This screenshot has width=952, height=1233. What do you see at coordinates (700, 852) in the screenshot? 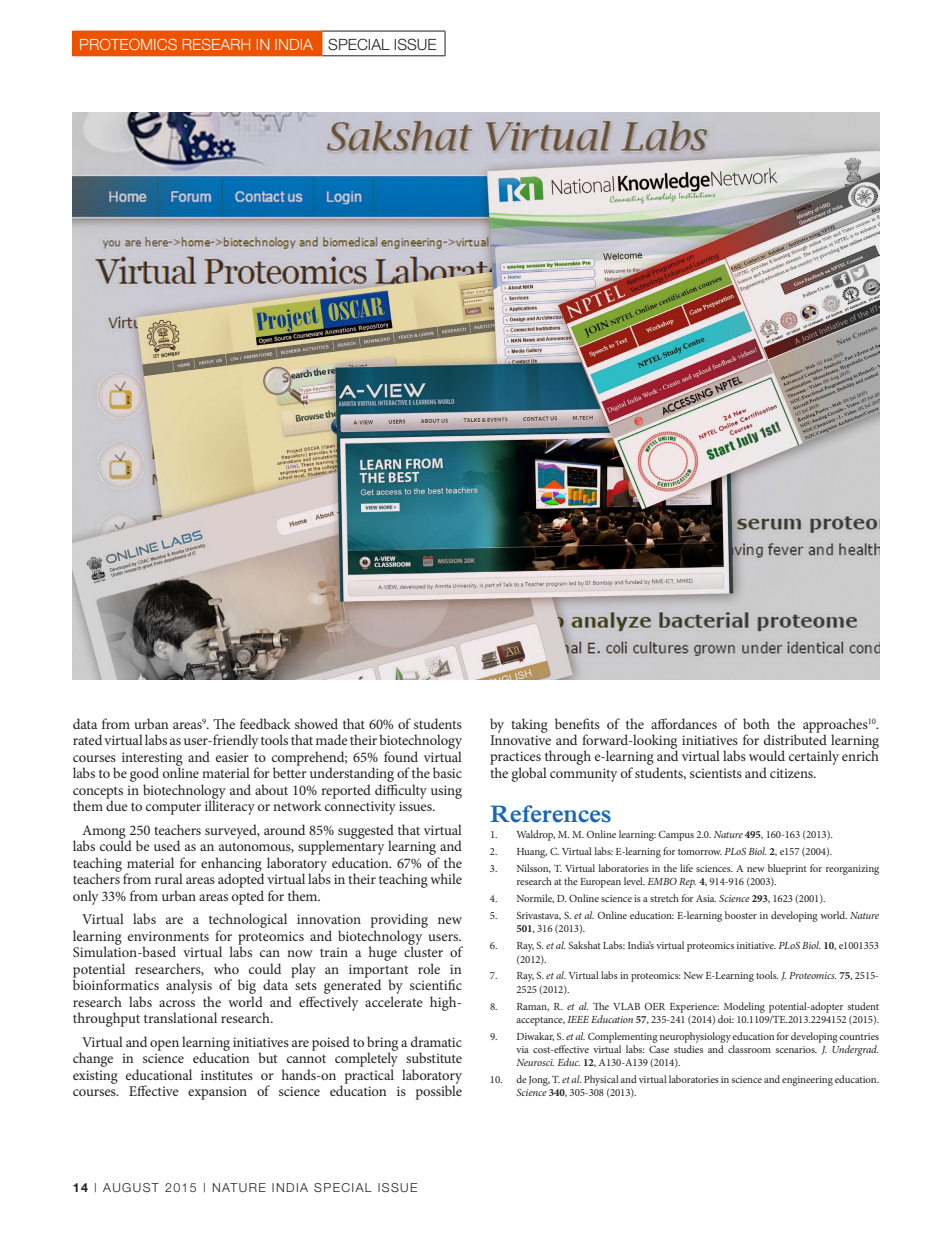
I see `tomorrow` at bounding box center [700, 852].
